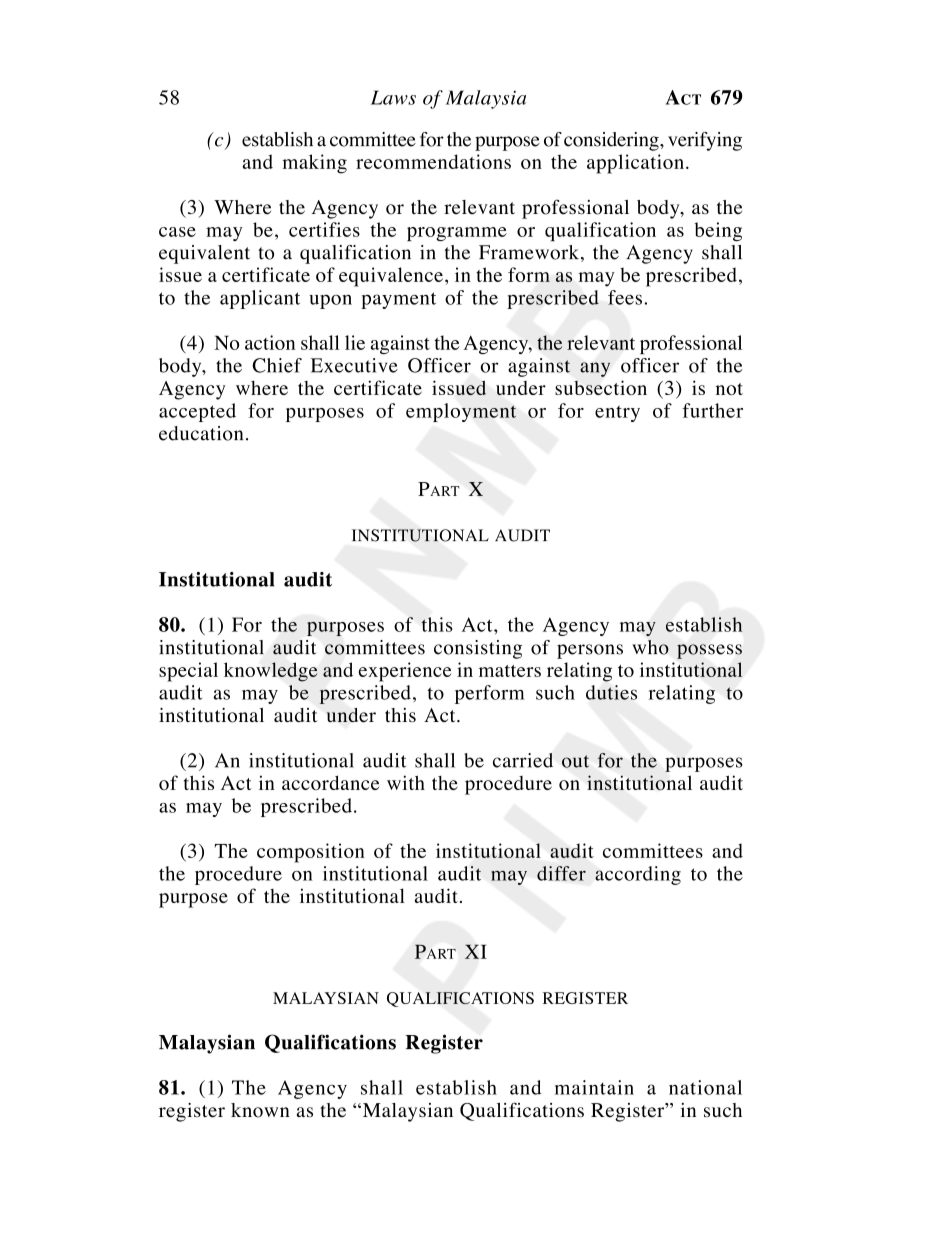 The width and height of the screenshot is (952, 1233). What do you see at coordinates (478, 649) in the screenshot?
I see `consisting` at bounding box center [478, 649].
